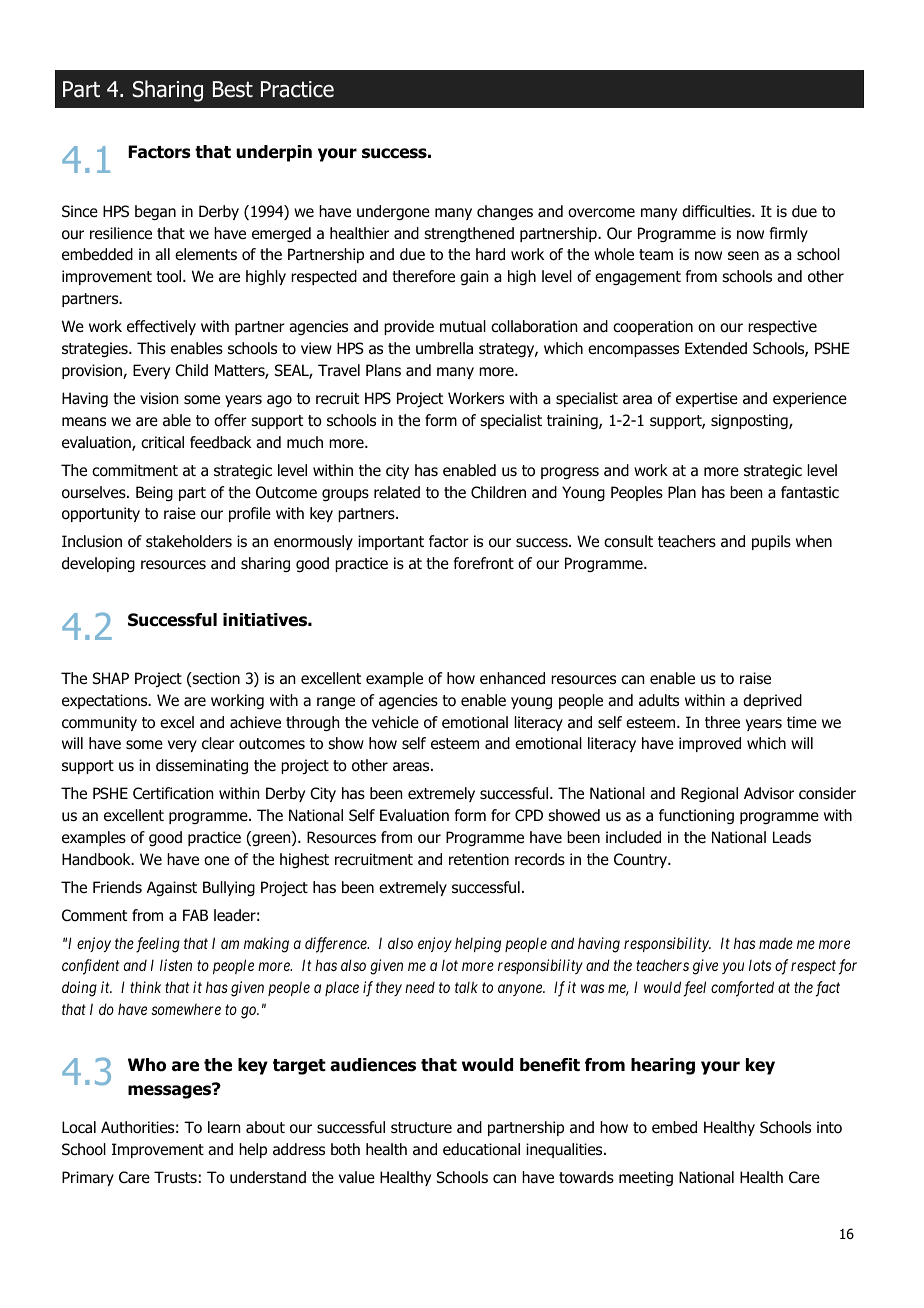 This screenshot has width=924, height=1308. I want to click on helping, so click(478, 945).
